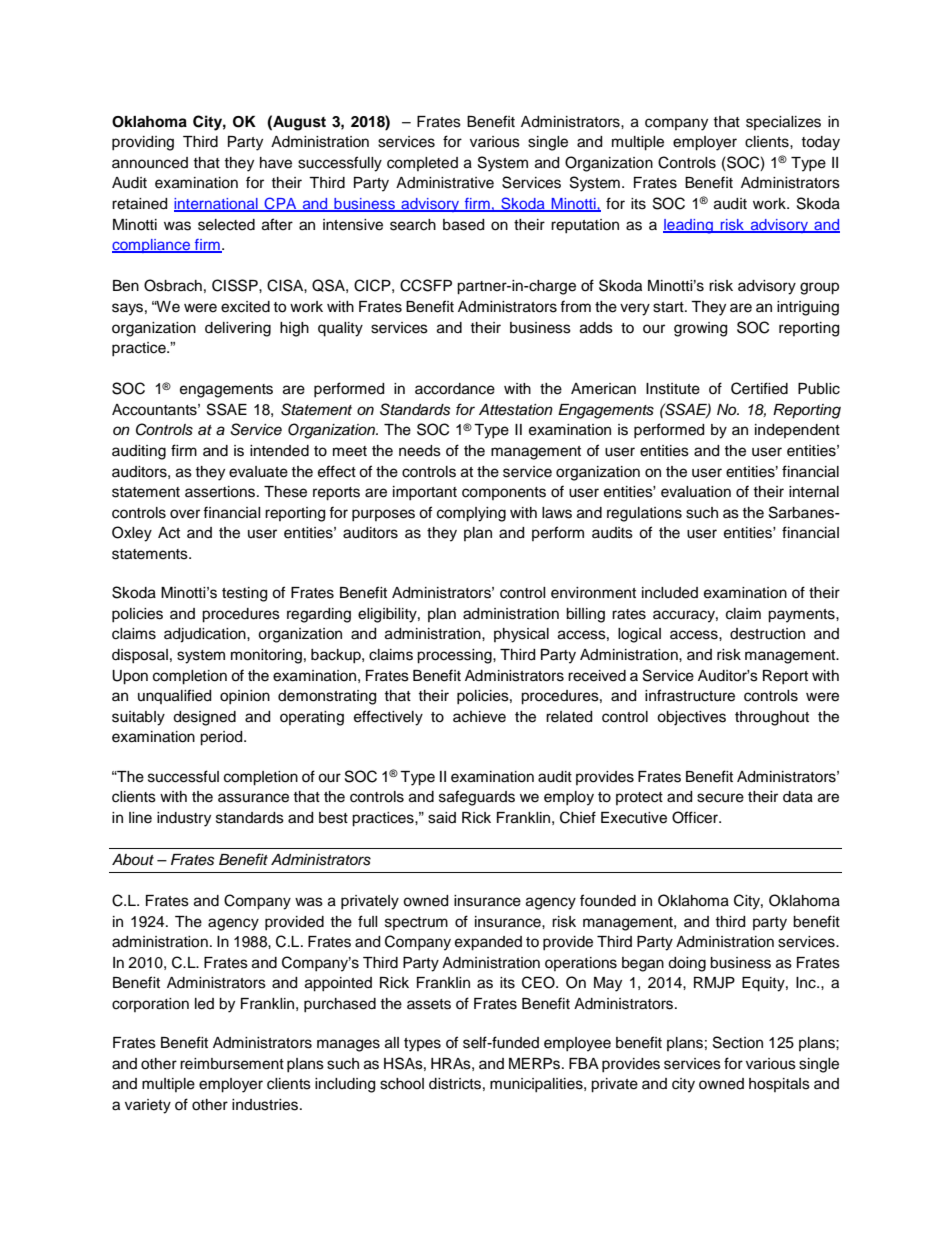 This screenshot has height=1233, width=952. Describe the element at coordinates (150, 163) in the screenshot. I see `announced` at that location.
